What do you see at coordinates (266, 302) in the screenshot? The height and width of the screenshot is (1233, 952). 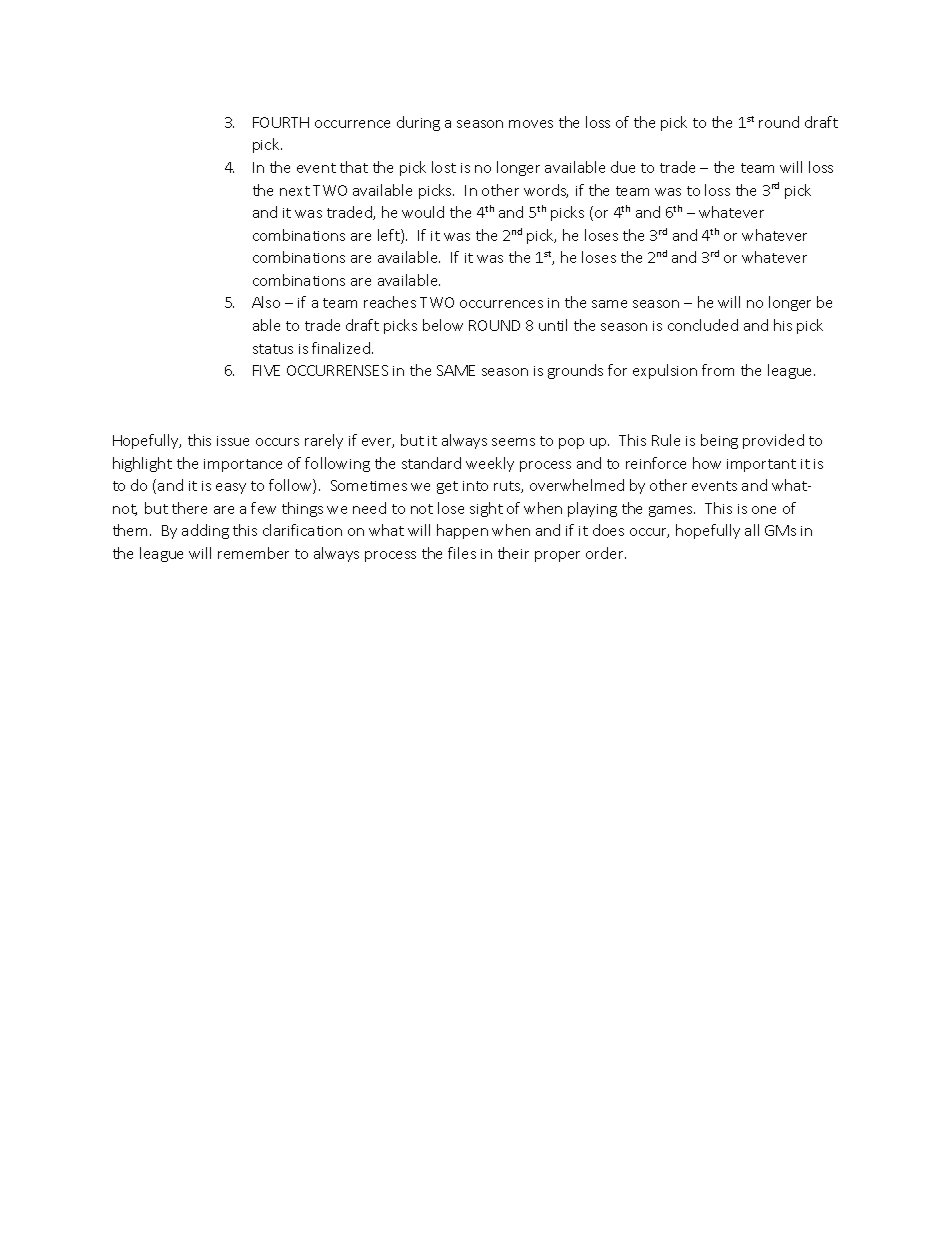 I see `Also` at bounding box center [266, 302].
